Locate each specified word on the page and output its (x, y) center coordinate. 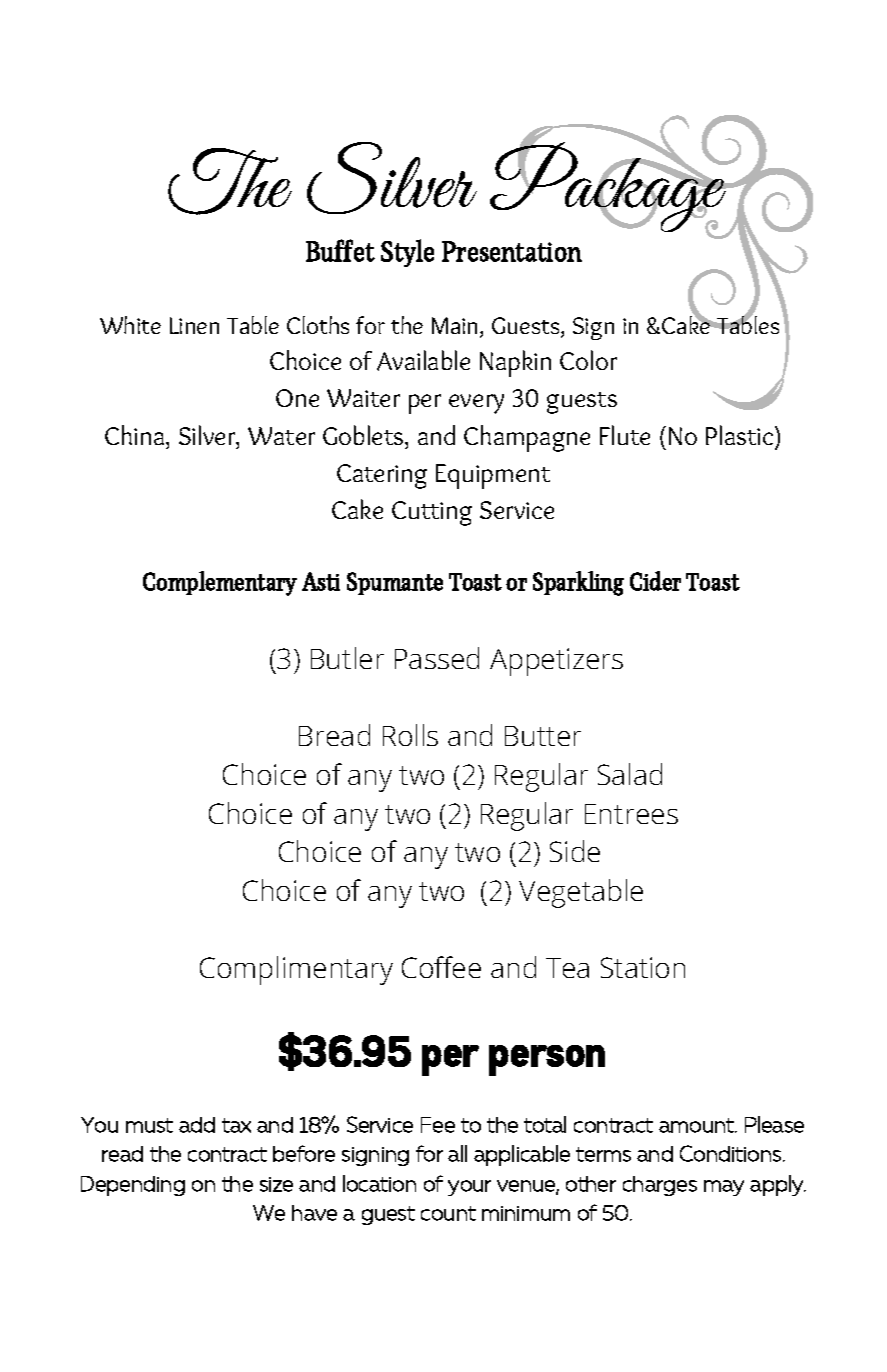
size (276, 1184)
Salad (630, 774)
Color (588, 360)
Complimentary (296, 970)
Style (407, 253)
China (136, 435)
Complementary (220, 583)
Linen (194, 325)
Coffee (441, 967)
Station (643, 967)
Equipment (493, 476)
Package (609, 187)
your (469, 1188)
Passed (437, 658)
